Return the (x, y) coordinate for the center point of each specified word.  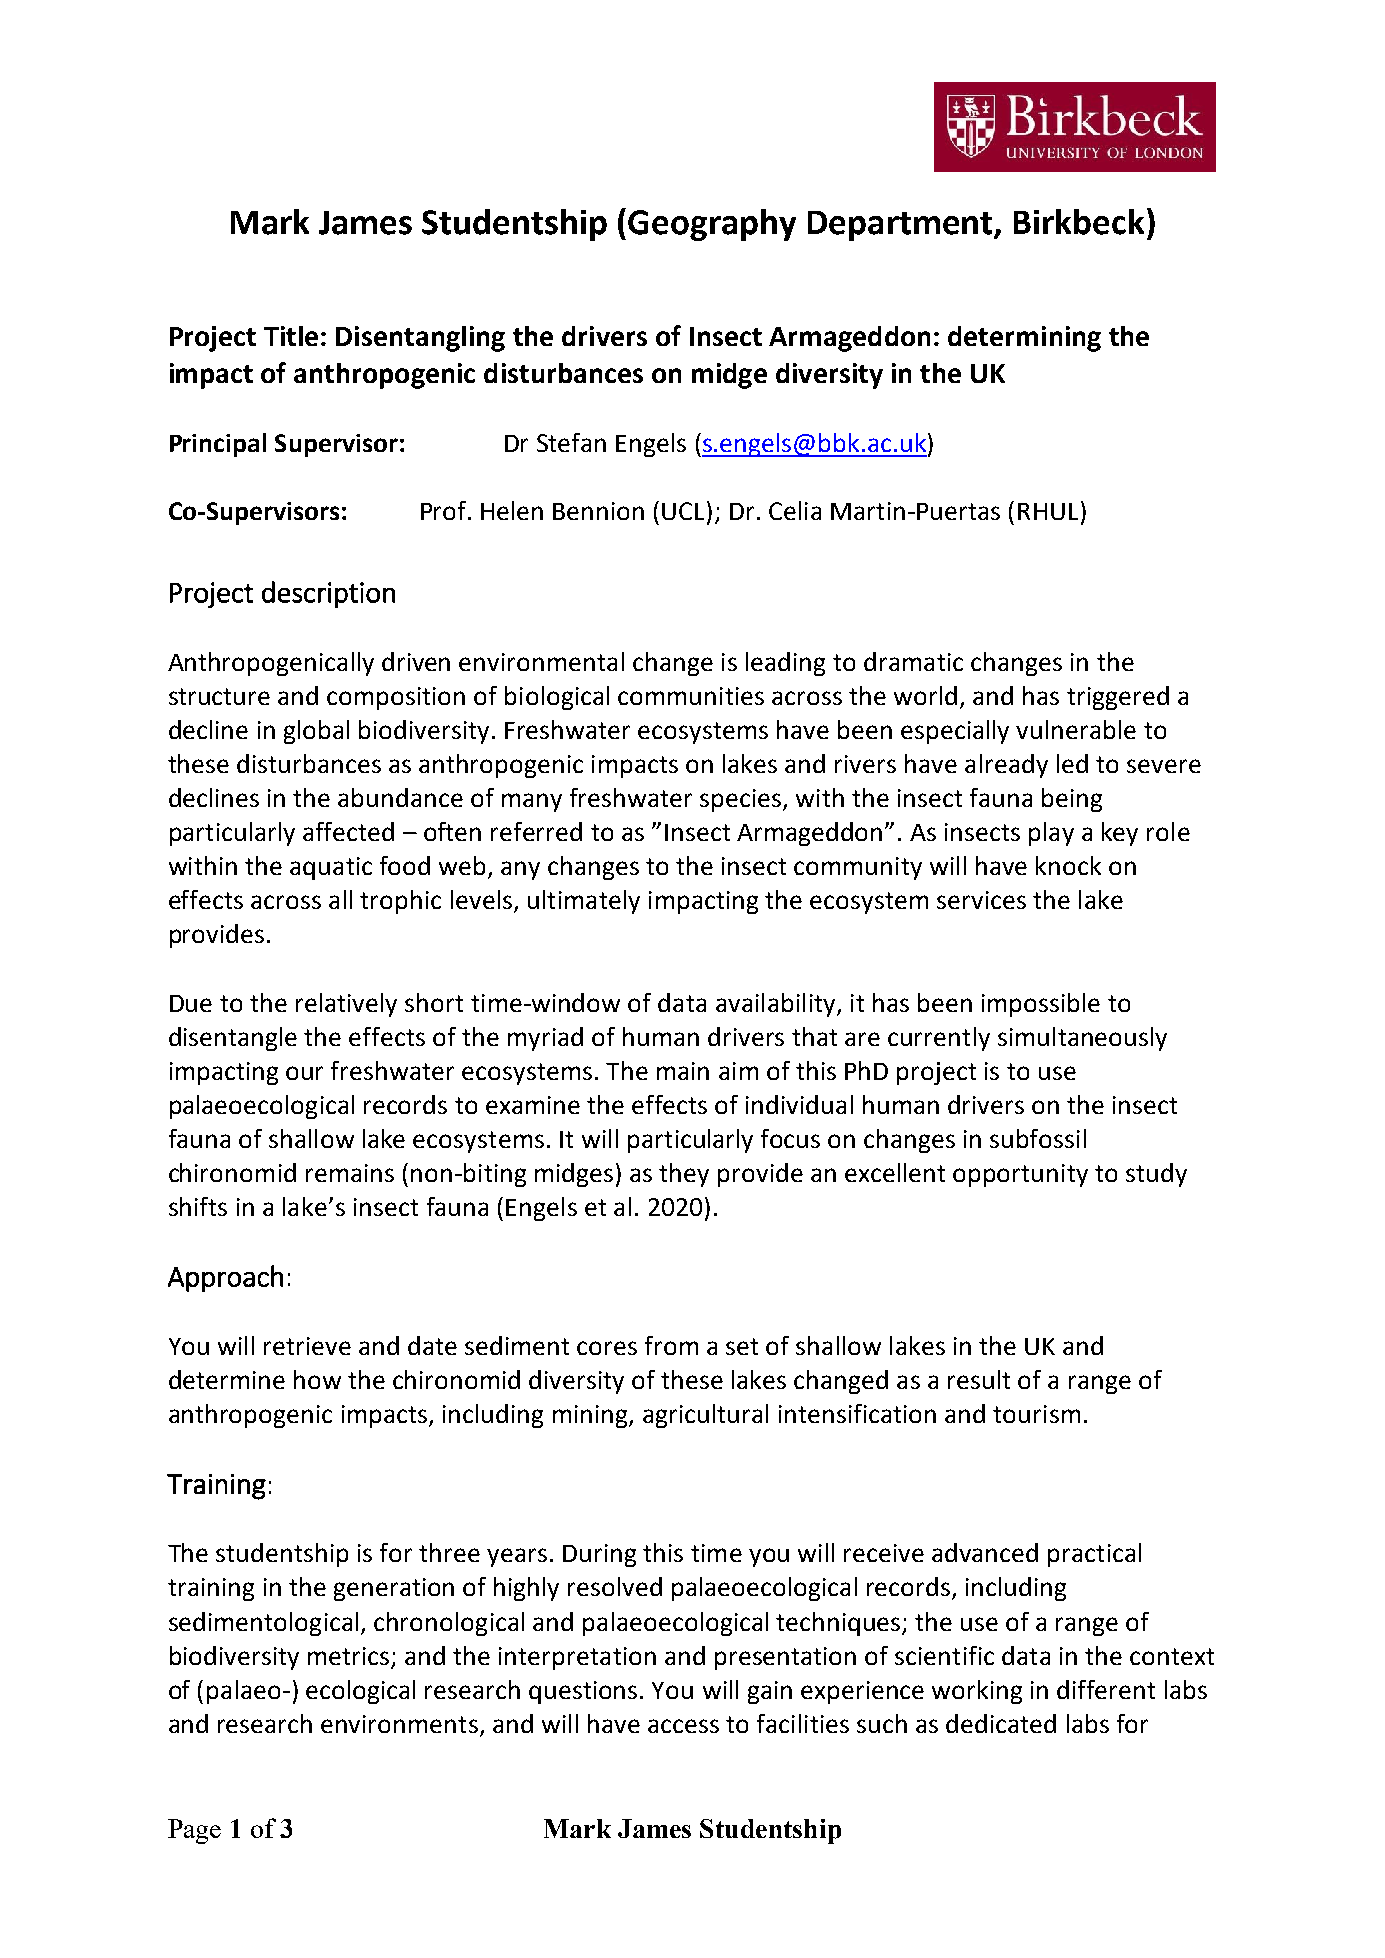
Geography (712, 225)
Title (291, 336)
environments (399, 1724)
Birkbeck (1079, 222)
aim (738, 1071)
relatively (346, 1005)
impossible (1041, 1005)
